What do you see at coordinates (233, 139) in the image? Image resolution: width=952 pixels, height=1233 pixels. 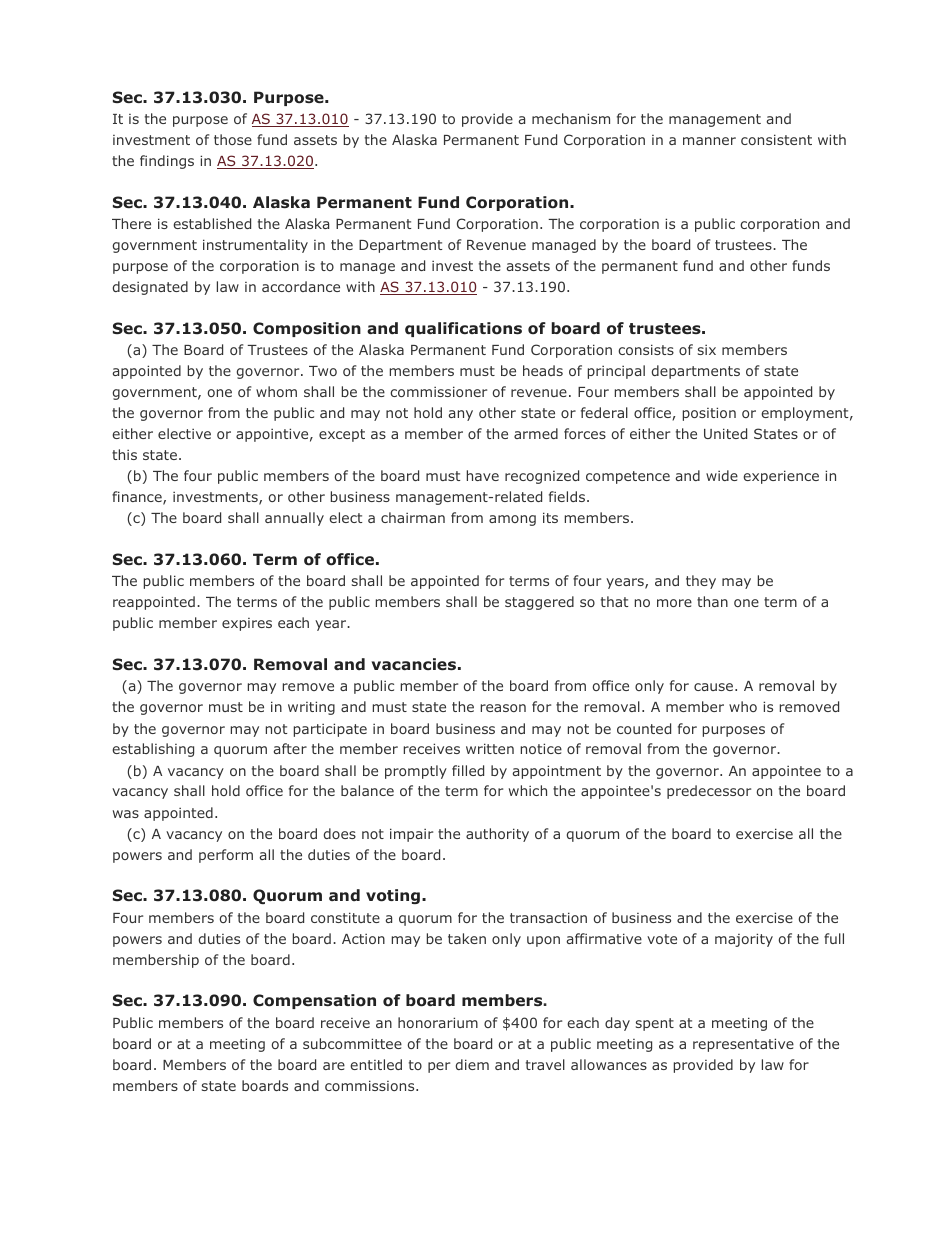 I see `those` at bounding box center [233, 139].
